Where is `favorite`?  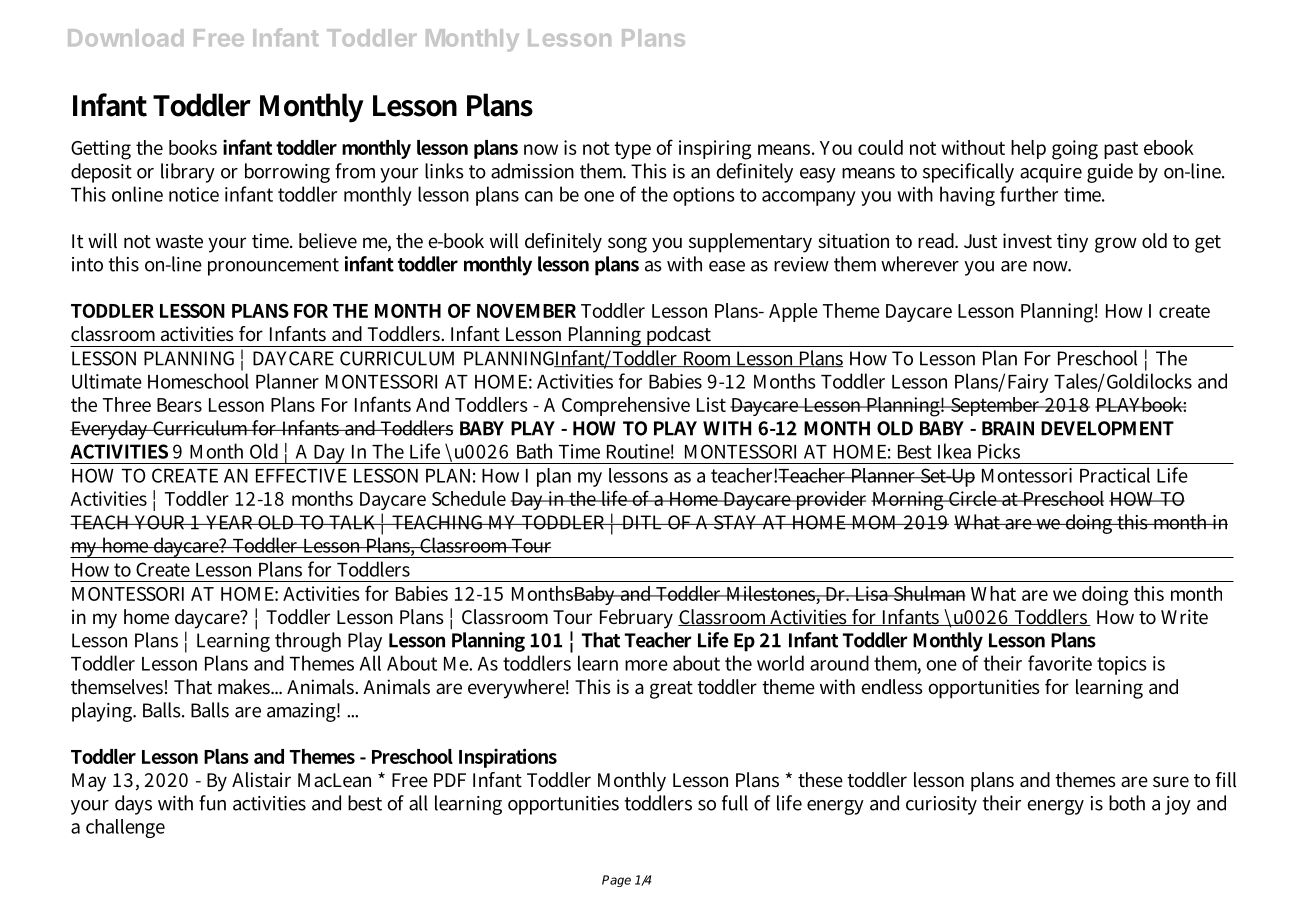 favorite is located at coordinates (1060, 663).
